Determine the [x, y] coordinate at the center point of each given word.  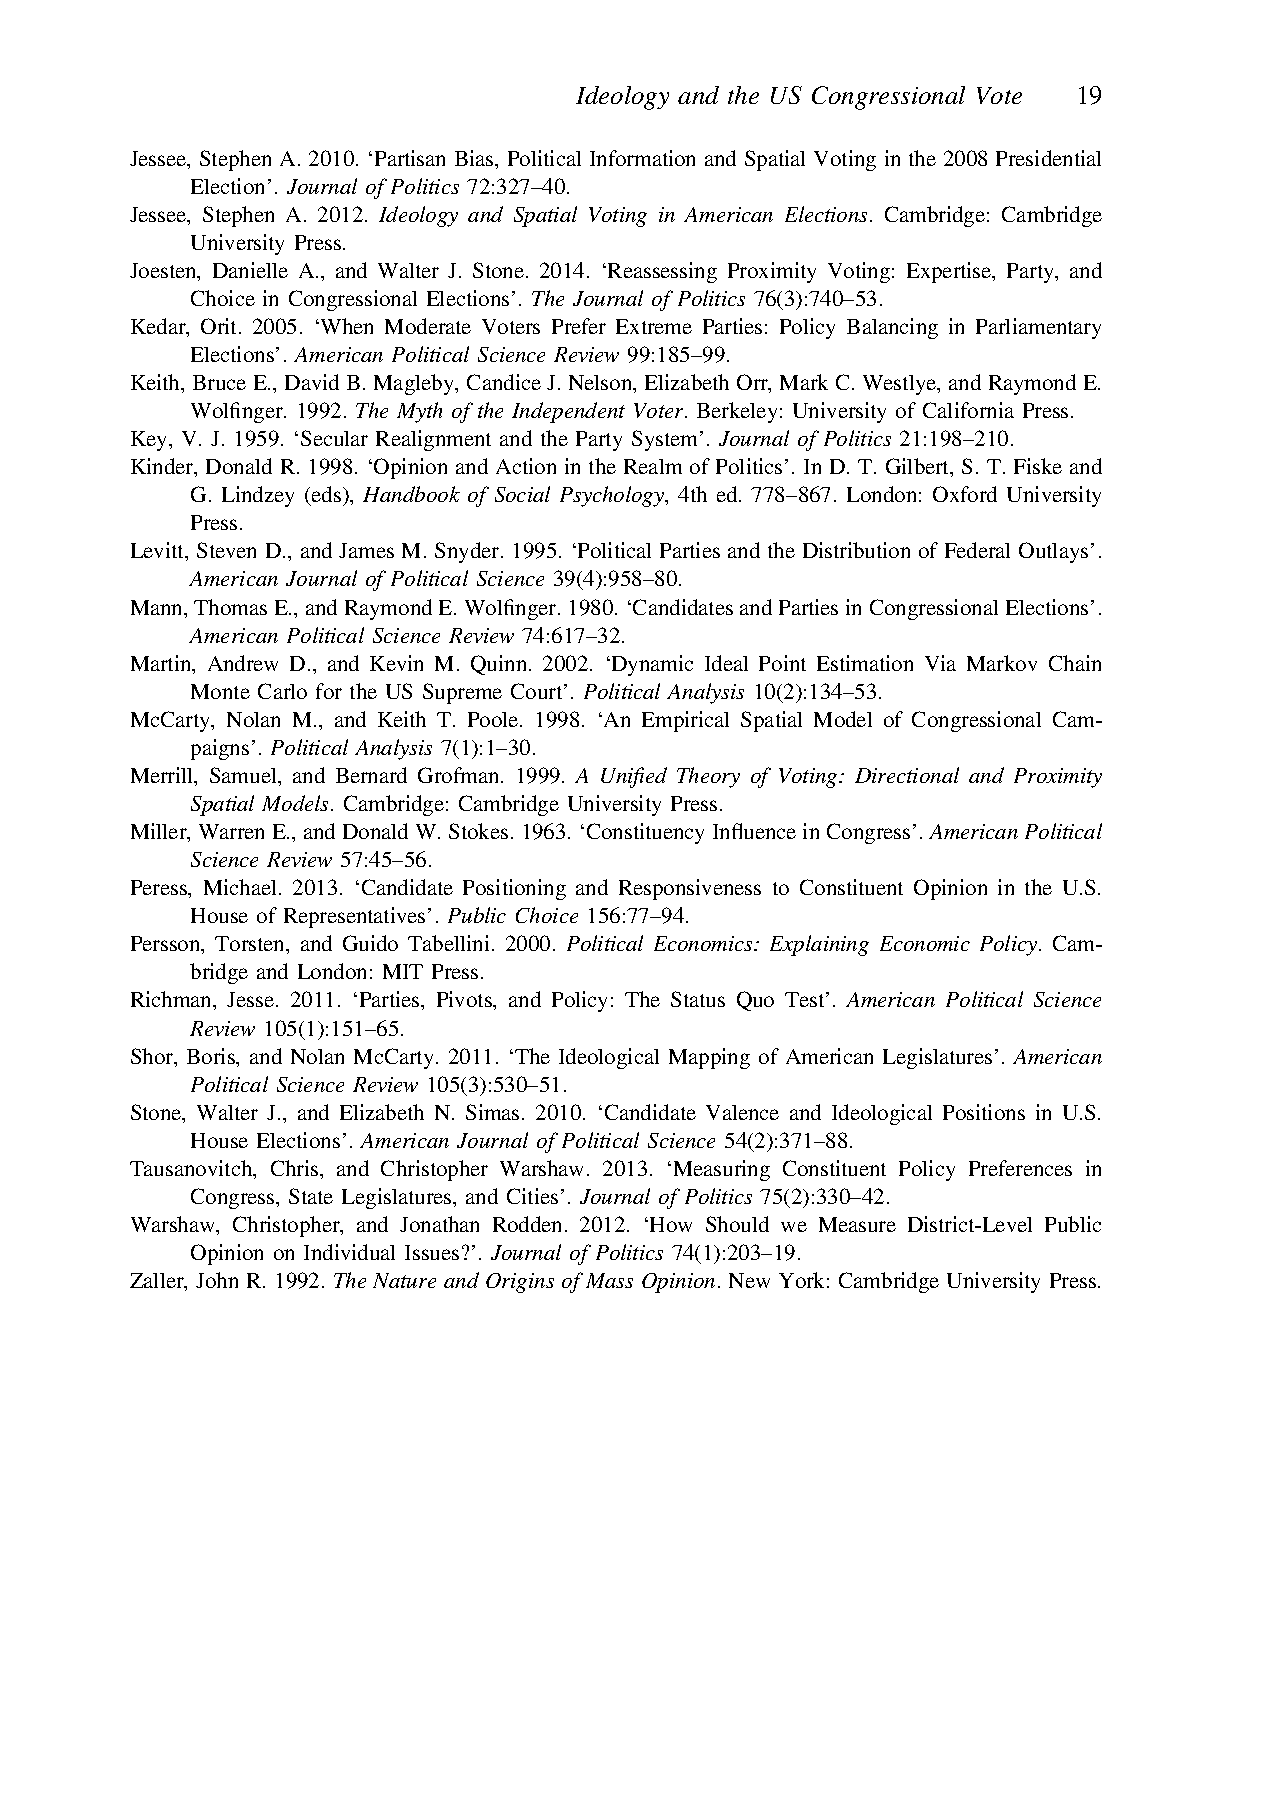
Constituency [645, 833]
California [968, 410]
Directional [907, 775]
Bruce [219, 382]
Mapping [709, 1058]
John [217, 1280]
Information [642, 158]
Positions [984, 1112]
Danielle [250, 270]
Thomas [230, 607]
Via [940, 663]
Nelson [602, 384]
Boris [212, 1057]
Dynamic [651, 665]
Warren [231, 831]
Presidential [1048, 158]
